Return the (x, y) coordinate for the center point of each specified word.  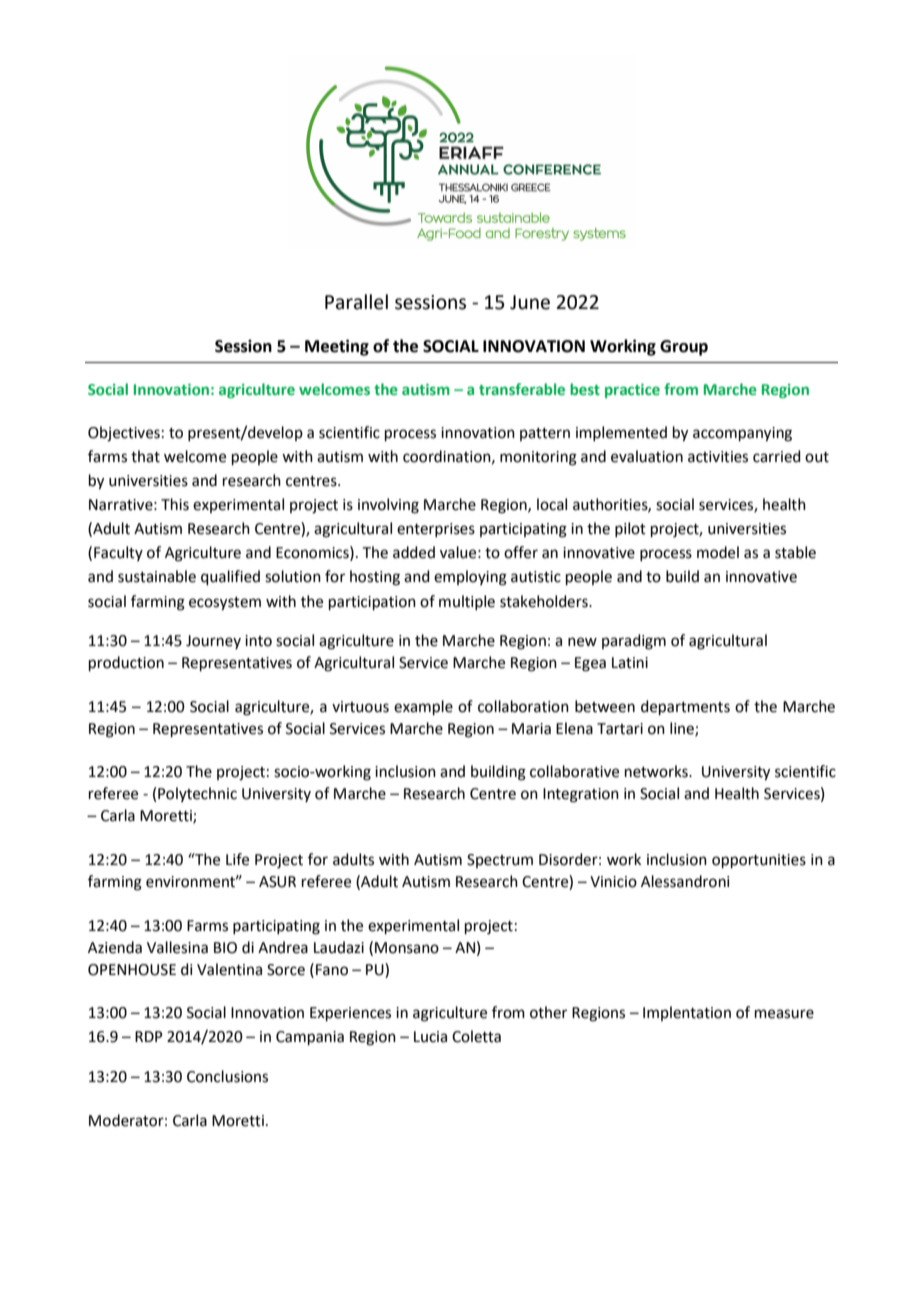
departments (685, 707)
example (423, 707)
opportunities (759, 861)
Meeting (337, 347)
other (548, 1012)
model (718, 552)
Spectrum (500, 861)
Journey (213, 642)
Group (684, 348)
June (530, 302)
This (175, 504)
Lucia (430, 1037)
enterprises (436, 530)
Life (237, 859)
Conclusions (227, 1076)
